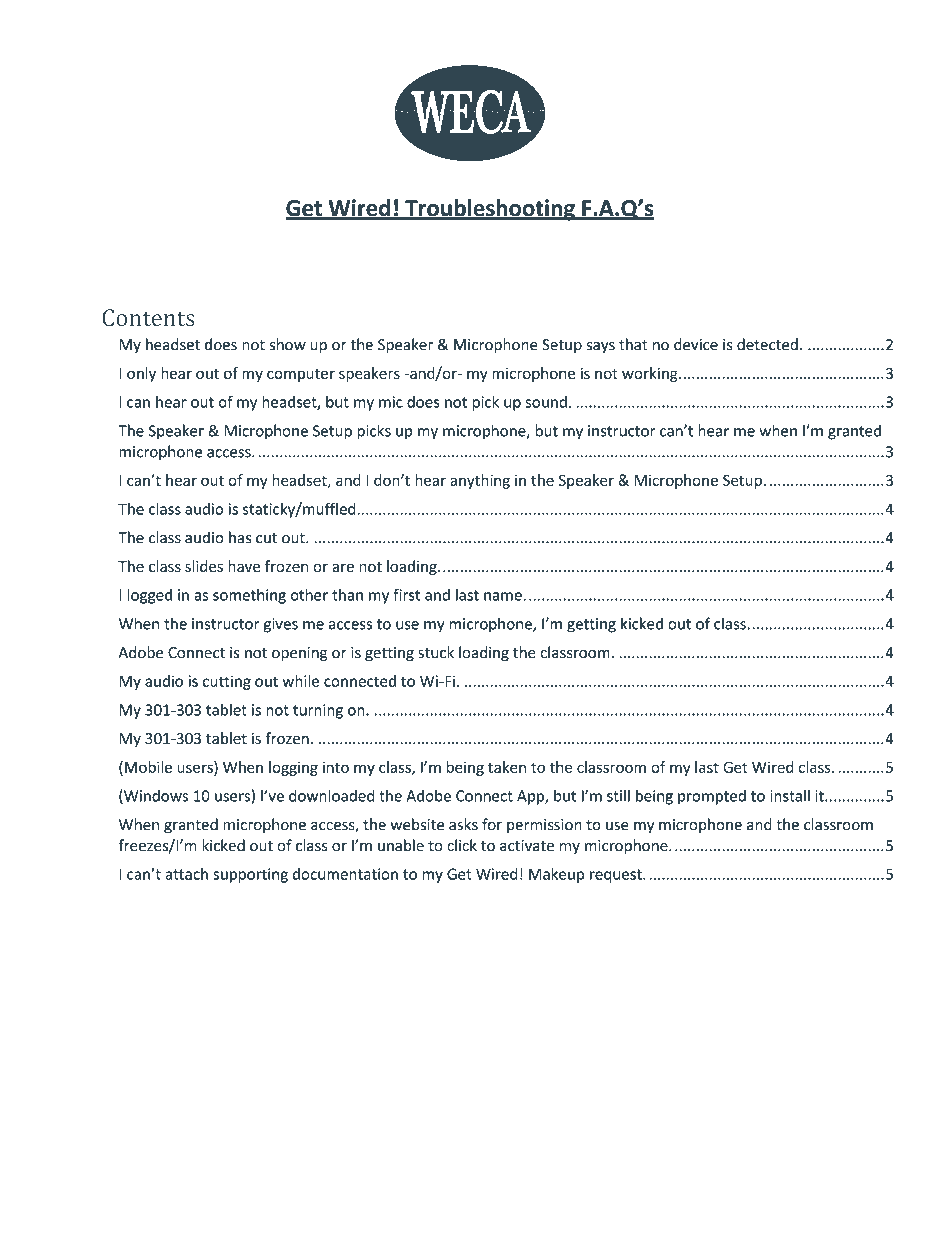  What do you see at coordinates (696, 344) in the document?
I see `device` at bounding box center [696, 344].
